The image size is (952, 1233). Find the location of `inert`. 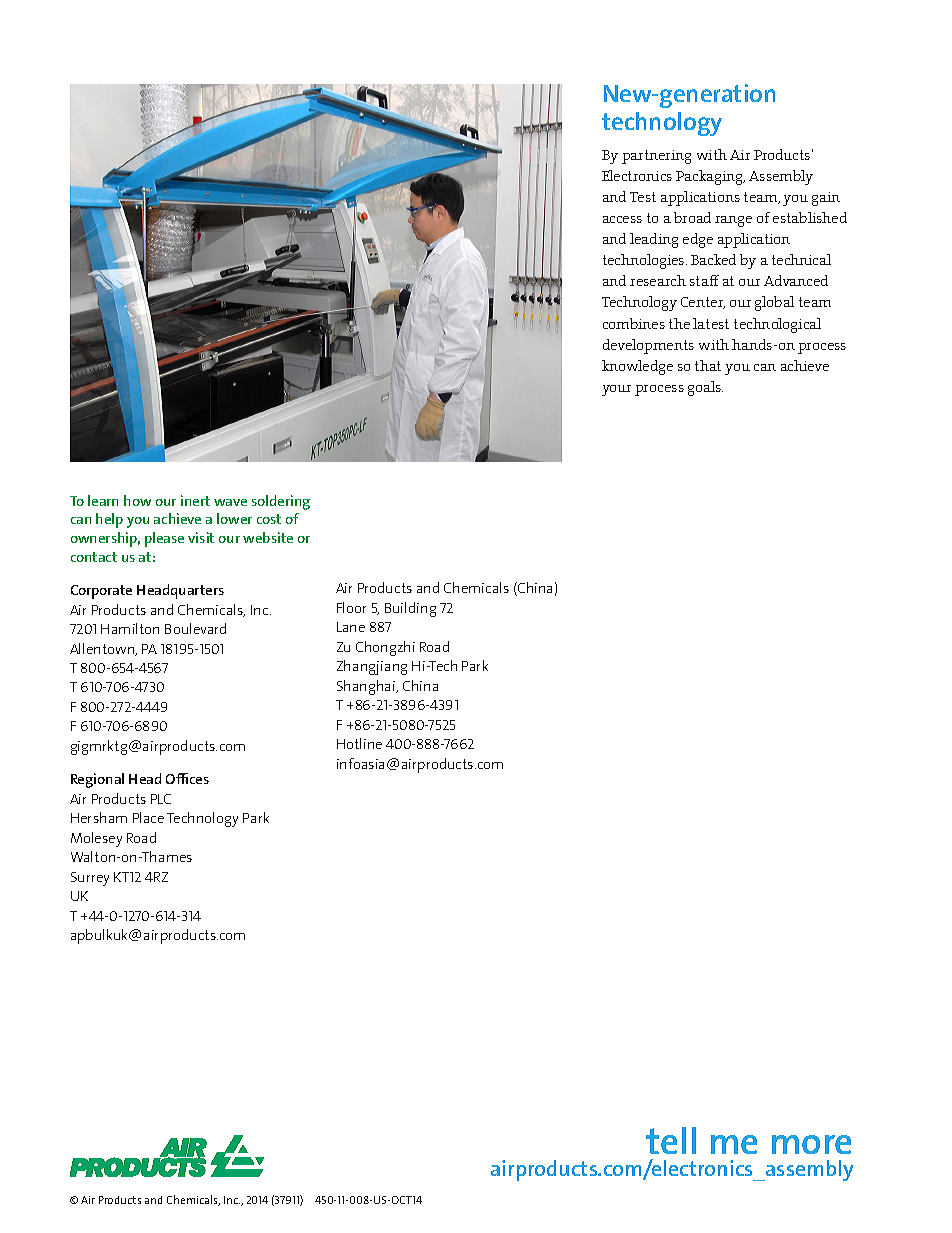

inert is located at coordinates (195, 500).
